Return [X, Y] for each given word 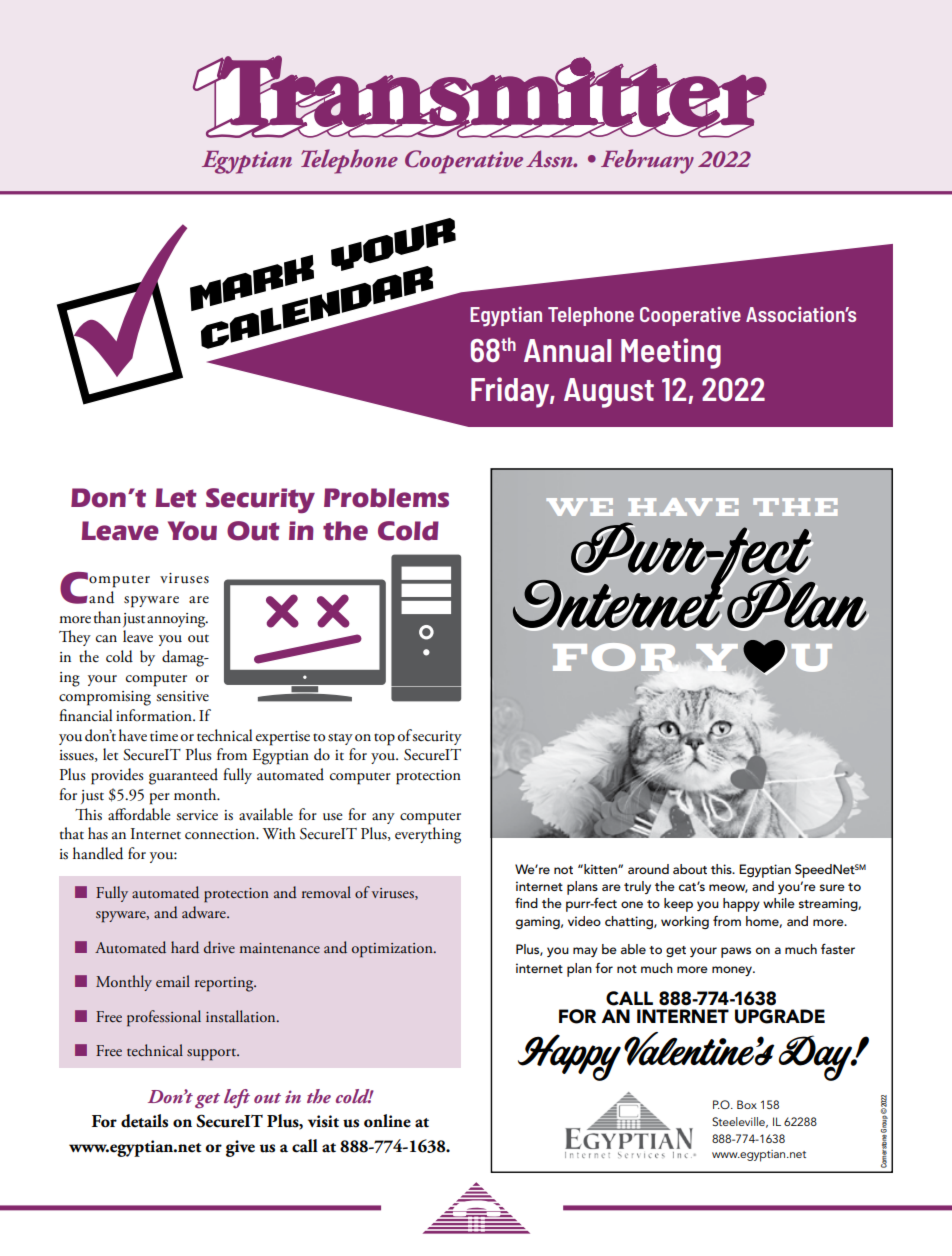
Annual [567, 350]
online [387, 1121]
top [384, 740]
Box [747, 1104]
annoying [177, 620]
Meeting [671, 353]
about [690, 869]
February [647, 161]
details [144, 1121]
